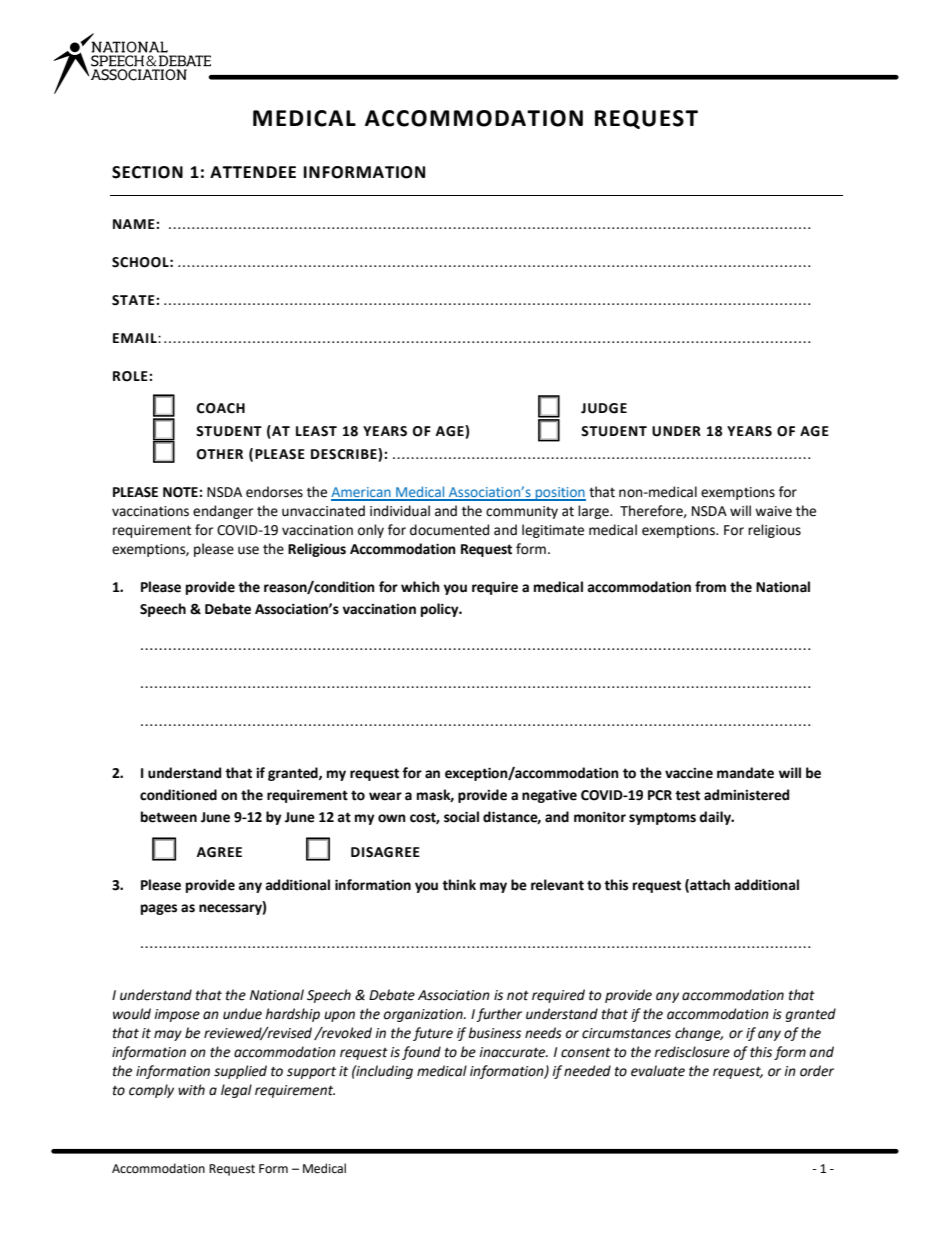 The height and width of the screenshot is (1233, 952). What do you see at coordinates (604, 408) in the screenshot?
I see `JUDGE` at bounding box center [604, 408].
